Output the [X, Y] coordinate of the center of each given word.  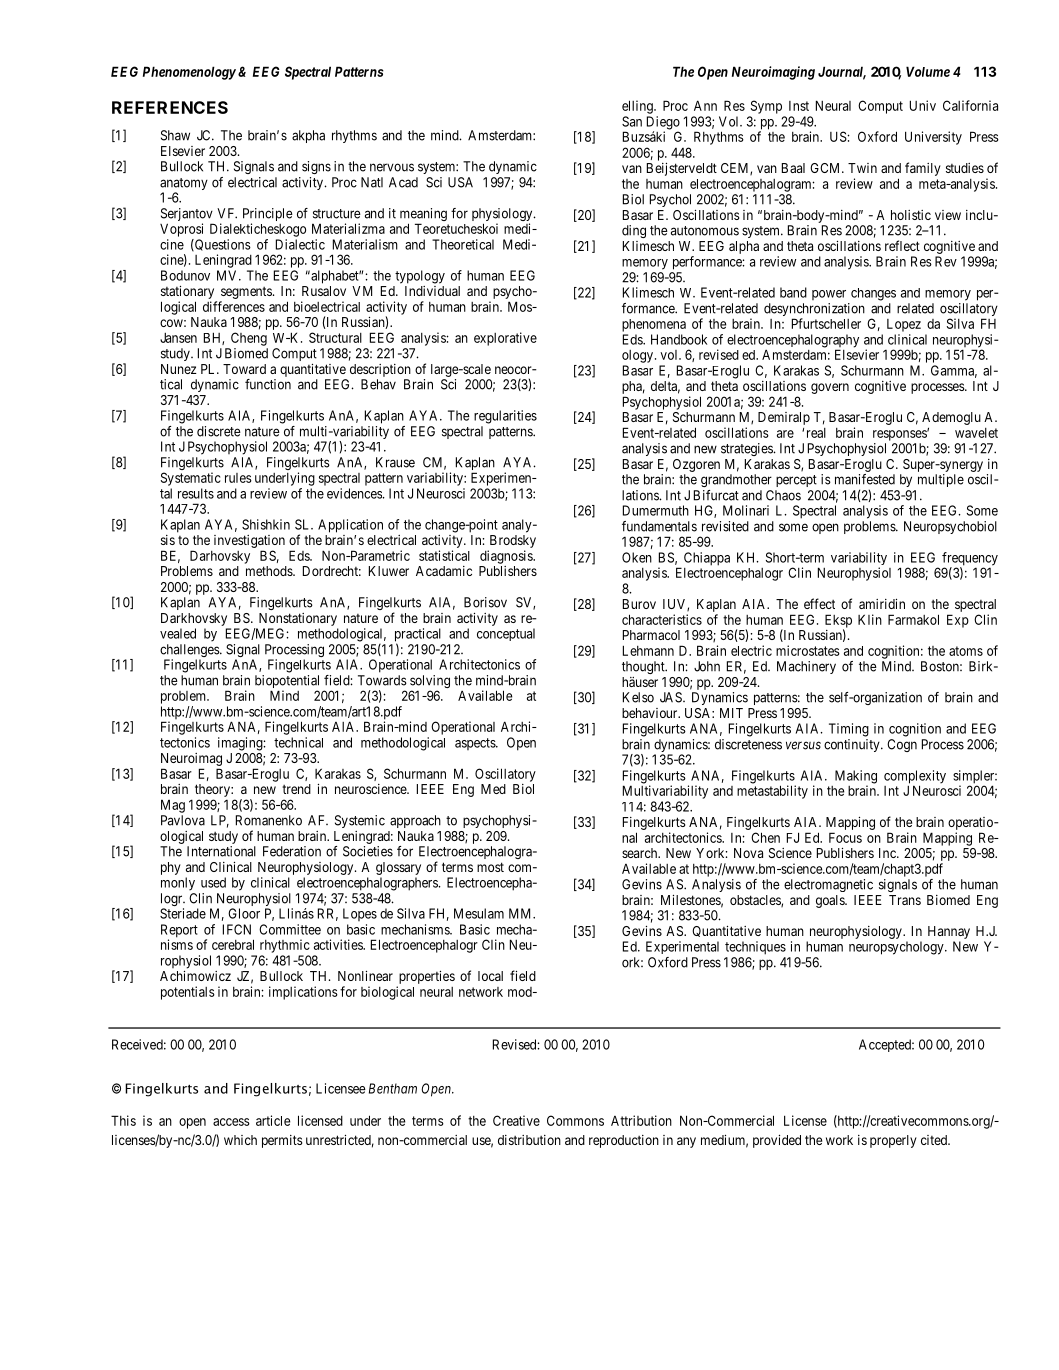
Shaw [175, 135]
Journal [842, 73]
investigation [249, 541]
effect [819, 603]
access [231, 1122]
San [632, 121]
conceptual [506, 634]
